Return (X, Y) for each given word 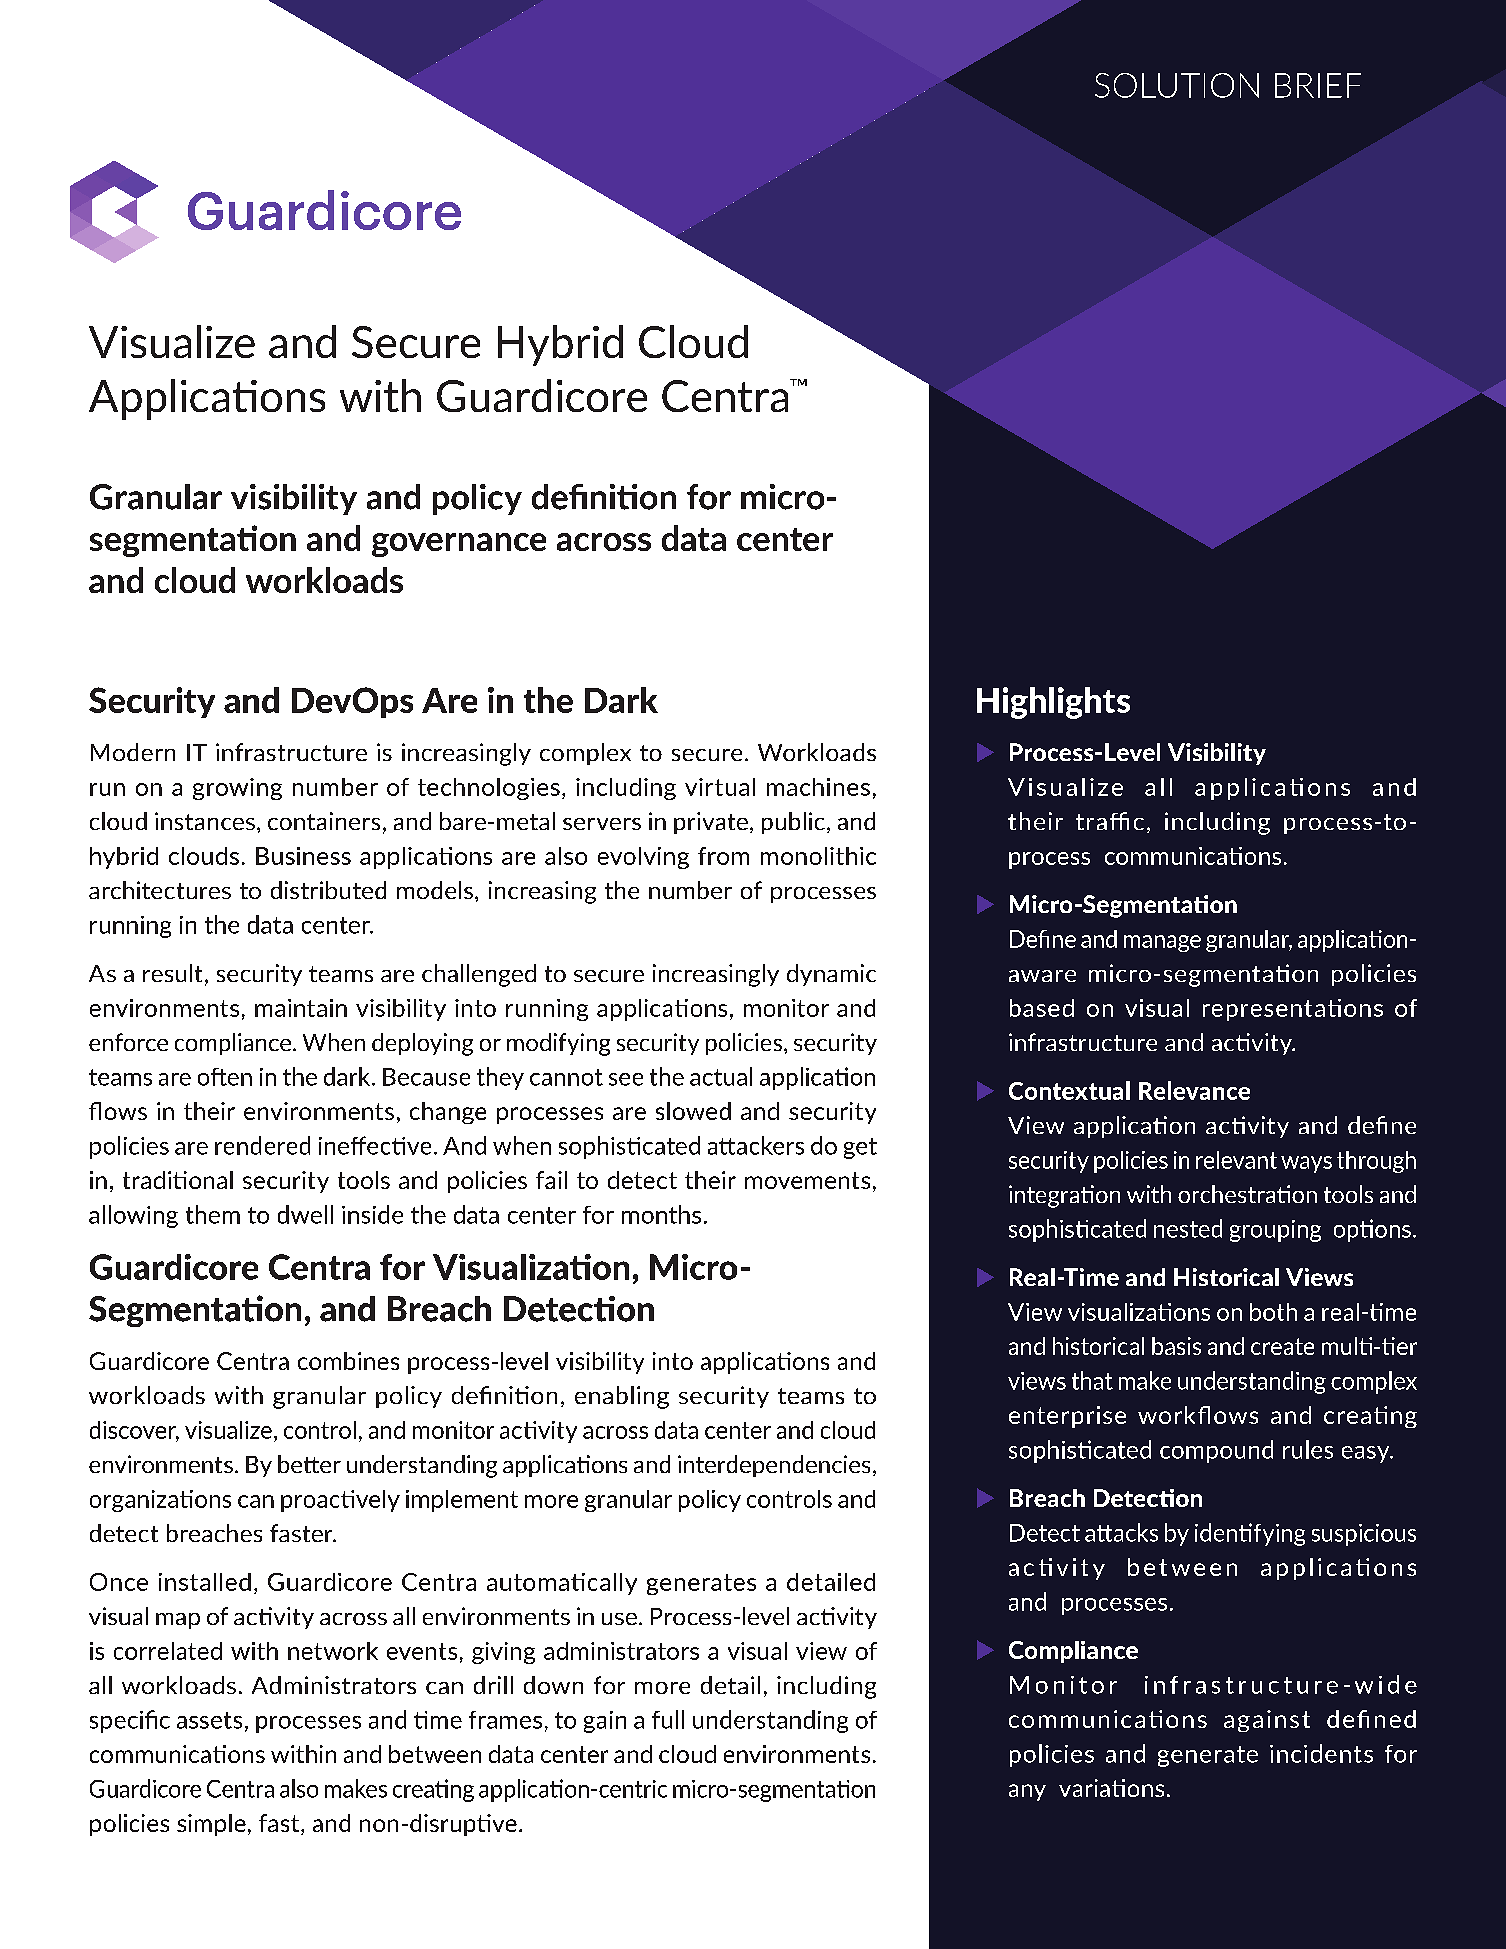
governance (459, 545)
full (668, 1719)
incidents (1321, 1753)
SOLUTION (1177, 85)
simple (211, 1825)
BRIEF (1318, 85)
